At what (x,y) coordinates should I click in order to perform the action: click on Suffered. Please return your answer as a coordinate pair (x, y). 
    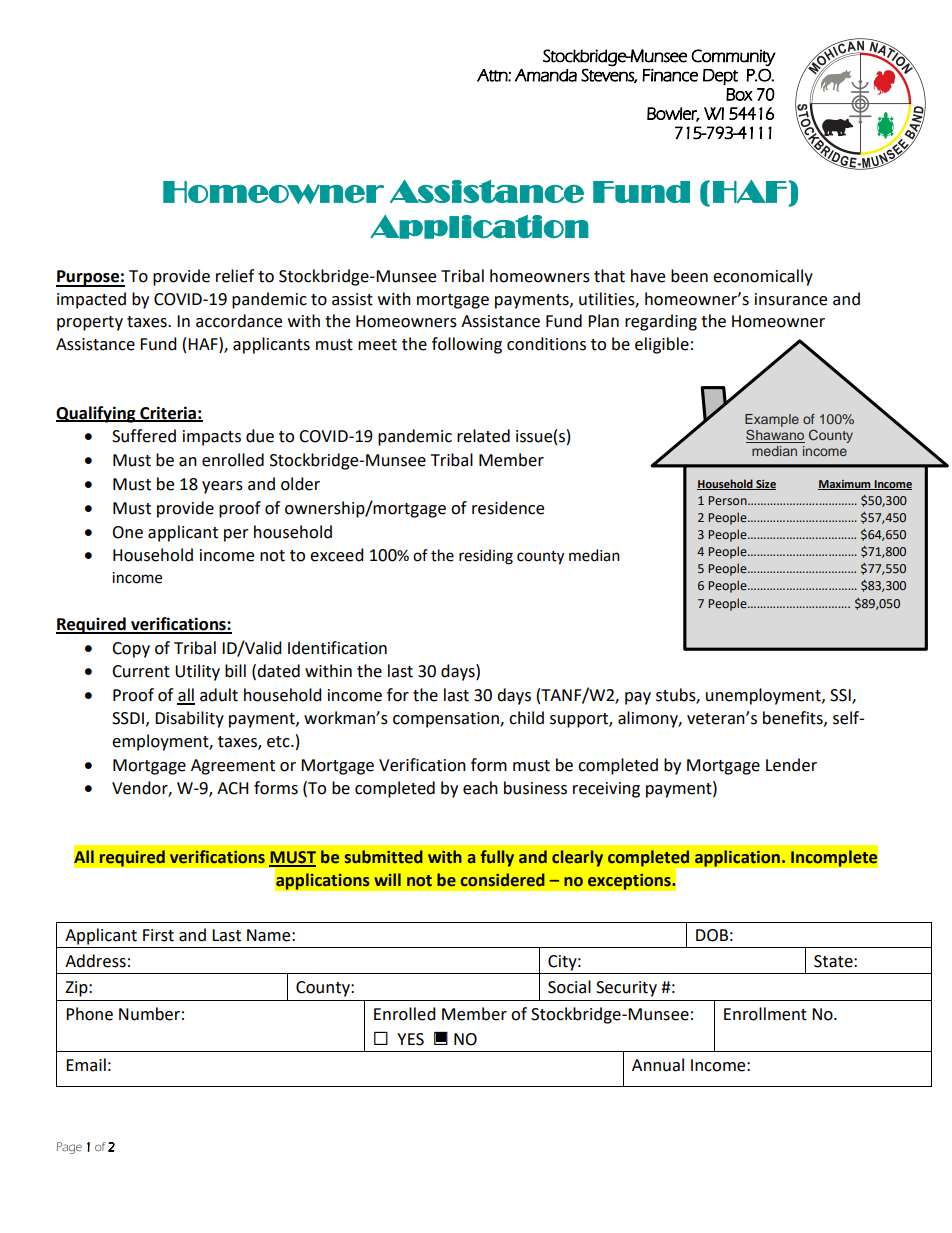
    Looking at the image, I should click on (144, 436).
